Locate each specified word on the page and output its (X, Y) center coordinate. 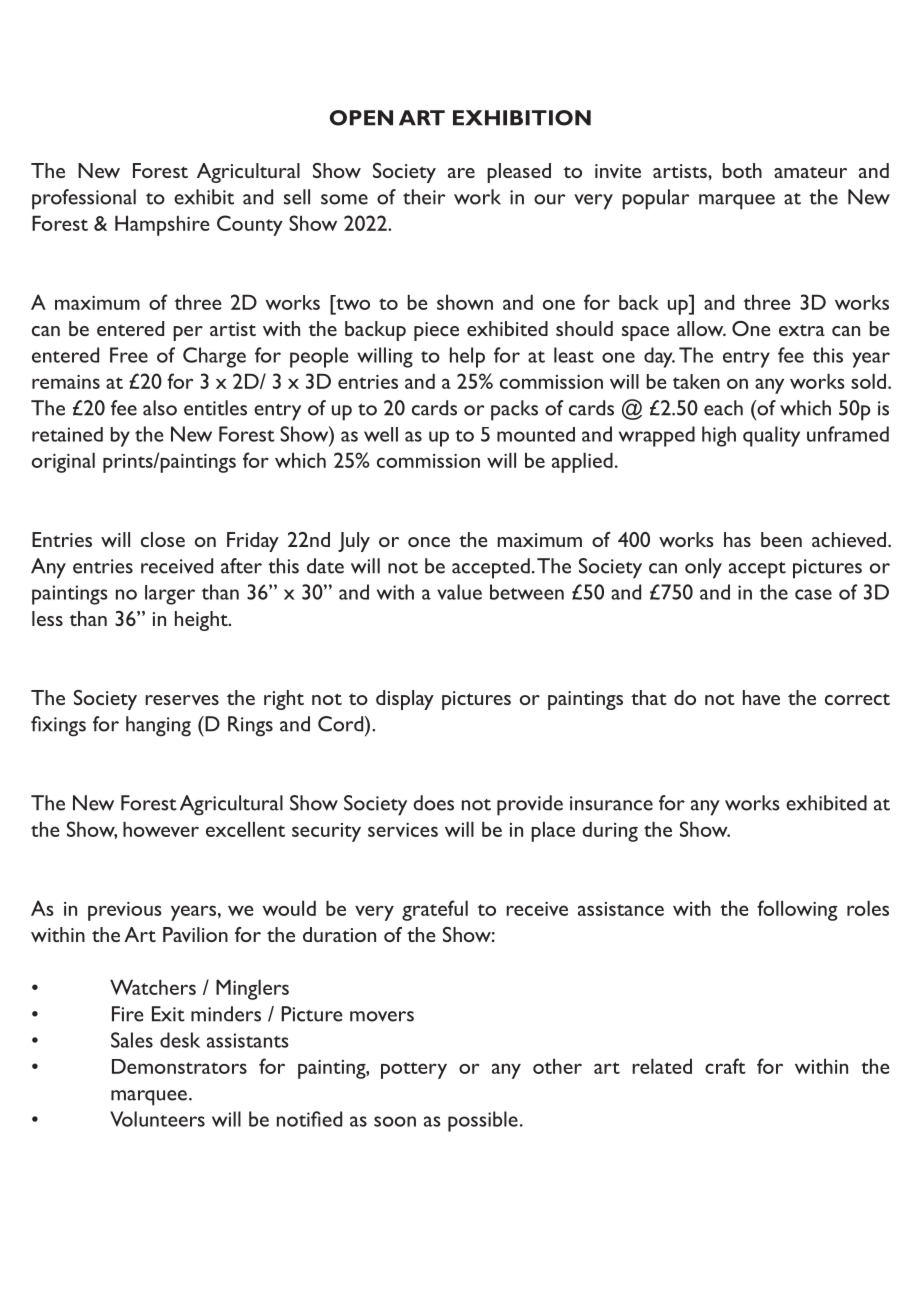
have (761, 697)
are (461, 173)
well (381, 434)
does (433, 803)
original (63, 462)
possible (483, 1121)
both (742, 170)
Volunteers (157, 1119)
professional (84, 199)
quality (771, 436)
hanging (158, 726)
